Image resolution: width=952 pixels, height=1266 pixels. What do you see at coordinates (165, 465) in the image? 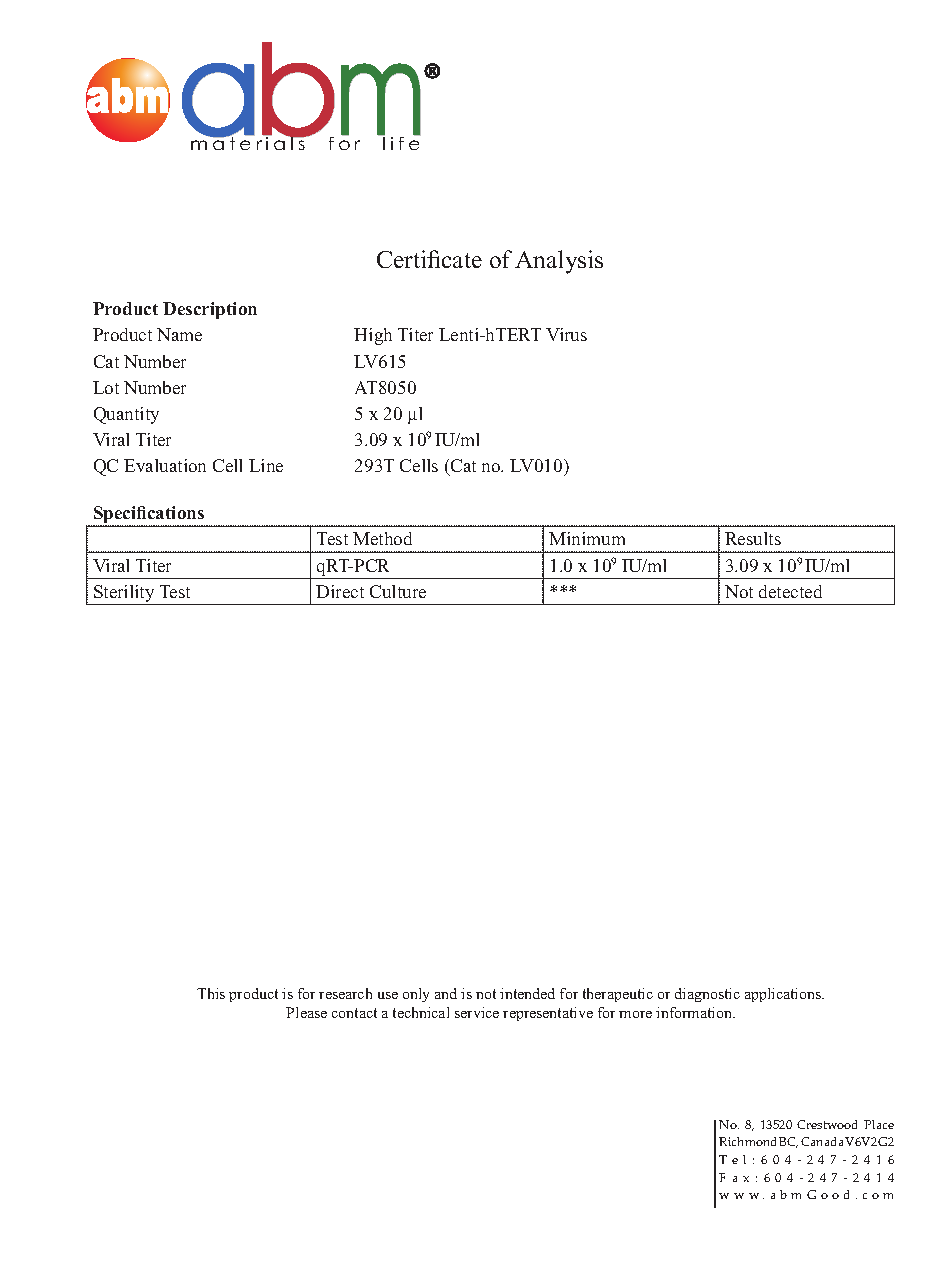
I see `Evaluation` at bounding box center [165, 465].
